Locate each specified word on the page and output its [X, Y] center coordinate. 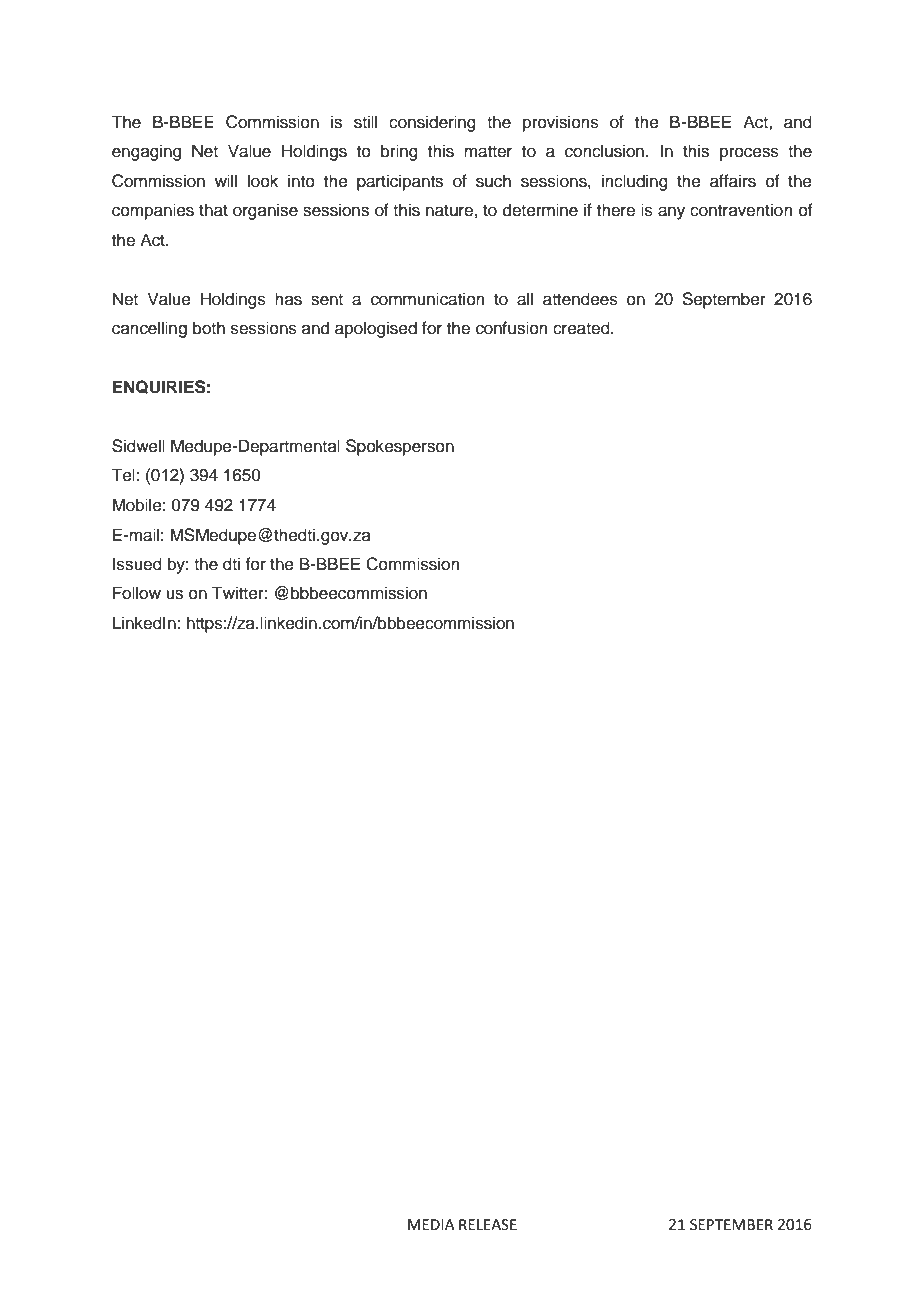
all [525, 299]
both [209, 328]
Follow [137, 593]
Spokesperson [400, 447]
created [582, 328]
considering [432, 123]
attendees [580, 299]
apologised [376, 329]
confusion [512, 328]
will [226, 180]
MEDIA [431, 1224]
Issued [137, 564]
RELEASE [488, 1225]
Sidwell [138, 446]
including [635, 182]
